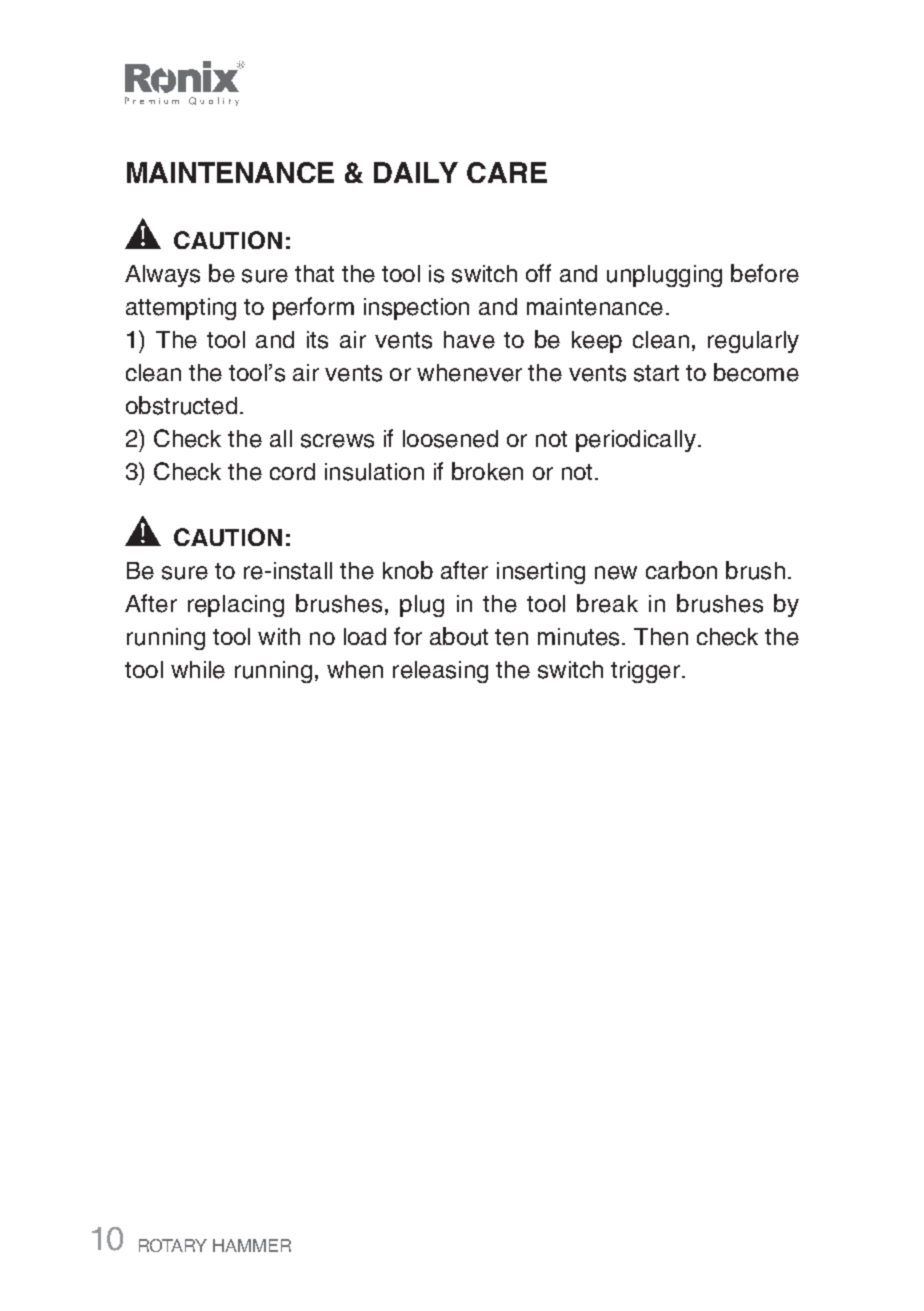 The height and width of the image is (1311, 924). What do you see at coordinates (173, 1245) in the image?
I see `ROTARY` at bounding box center [173, 1245].
